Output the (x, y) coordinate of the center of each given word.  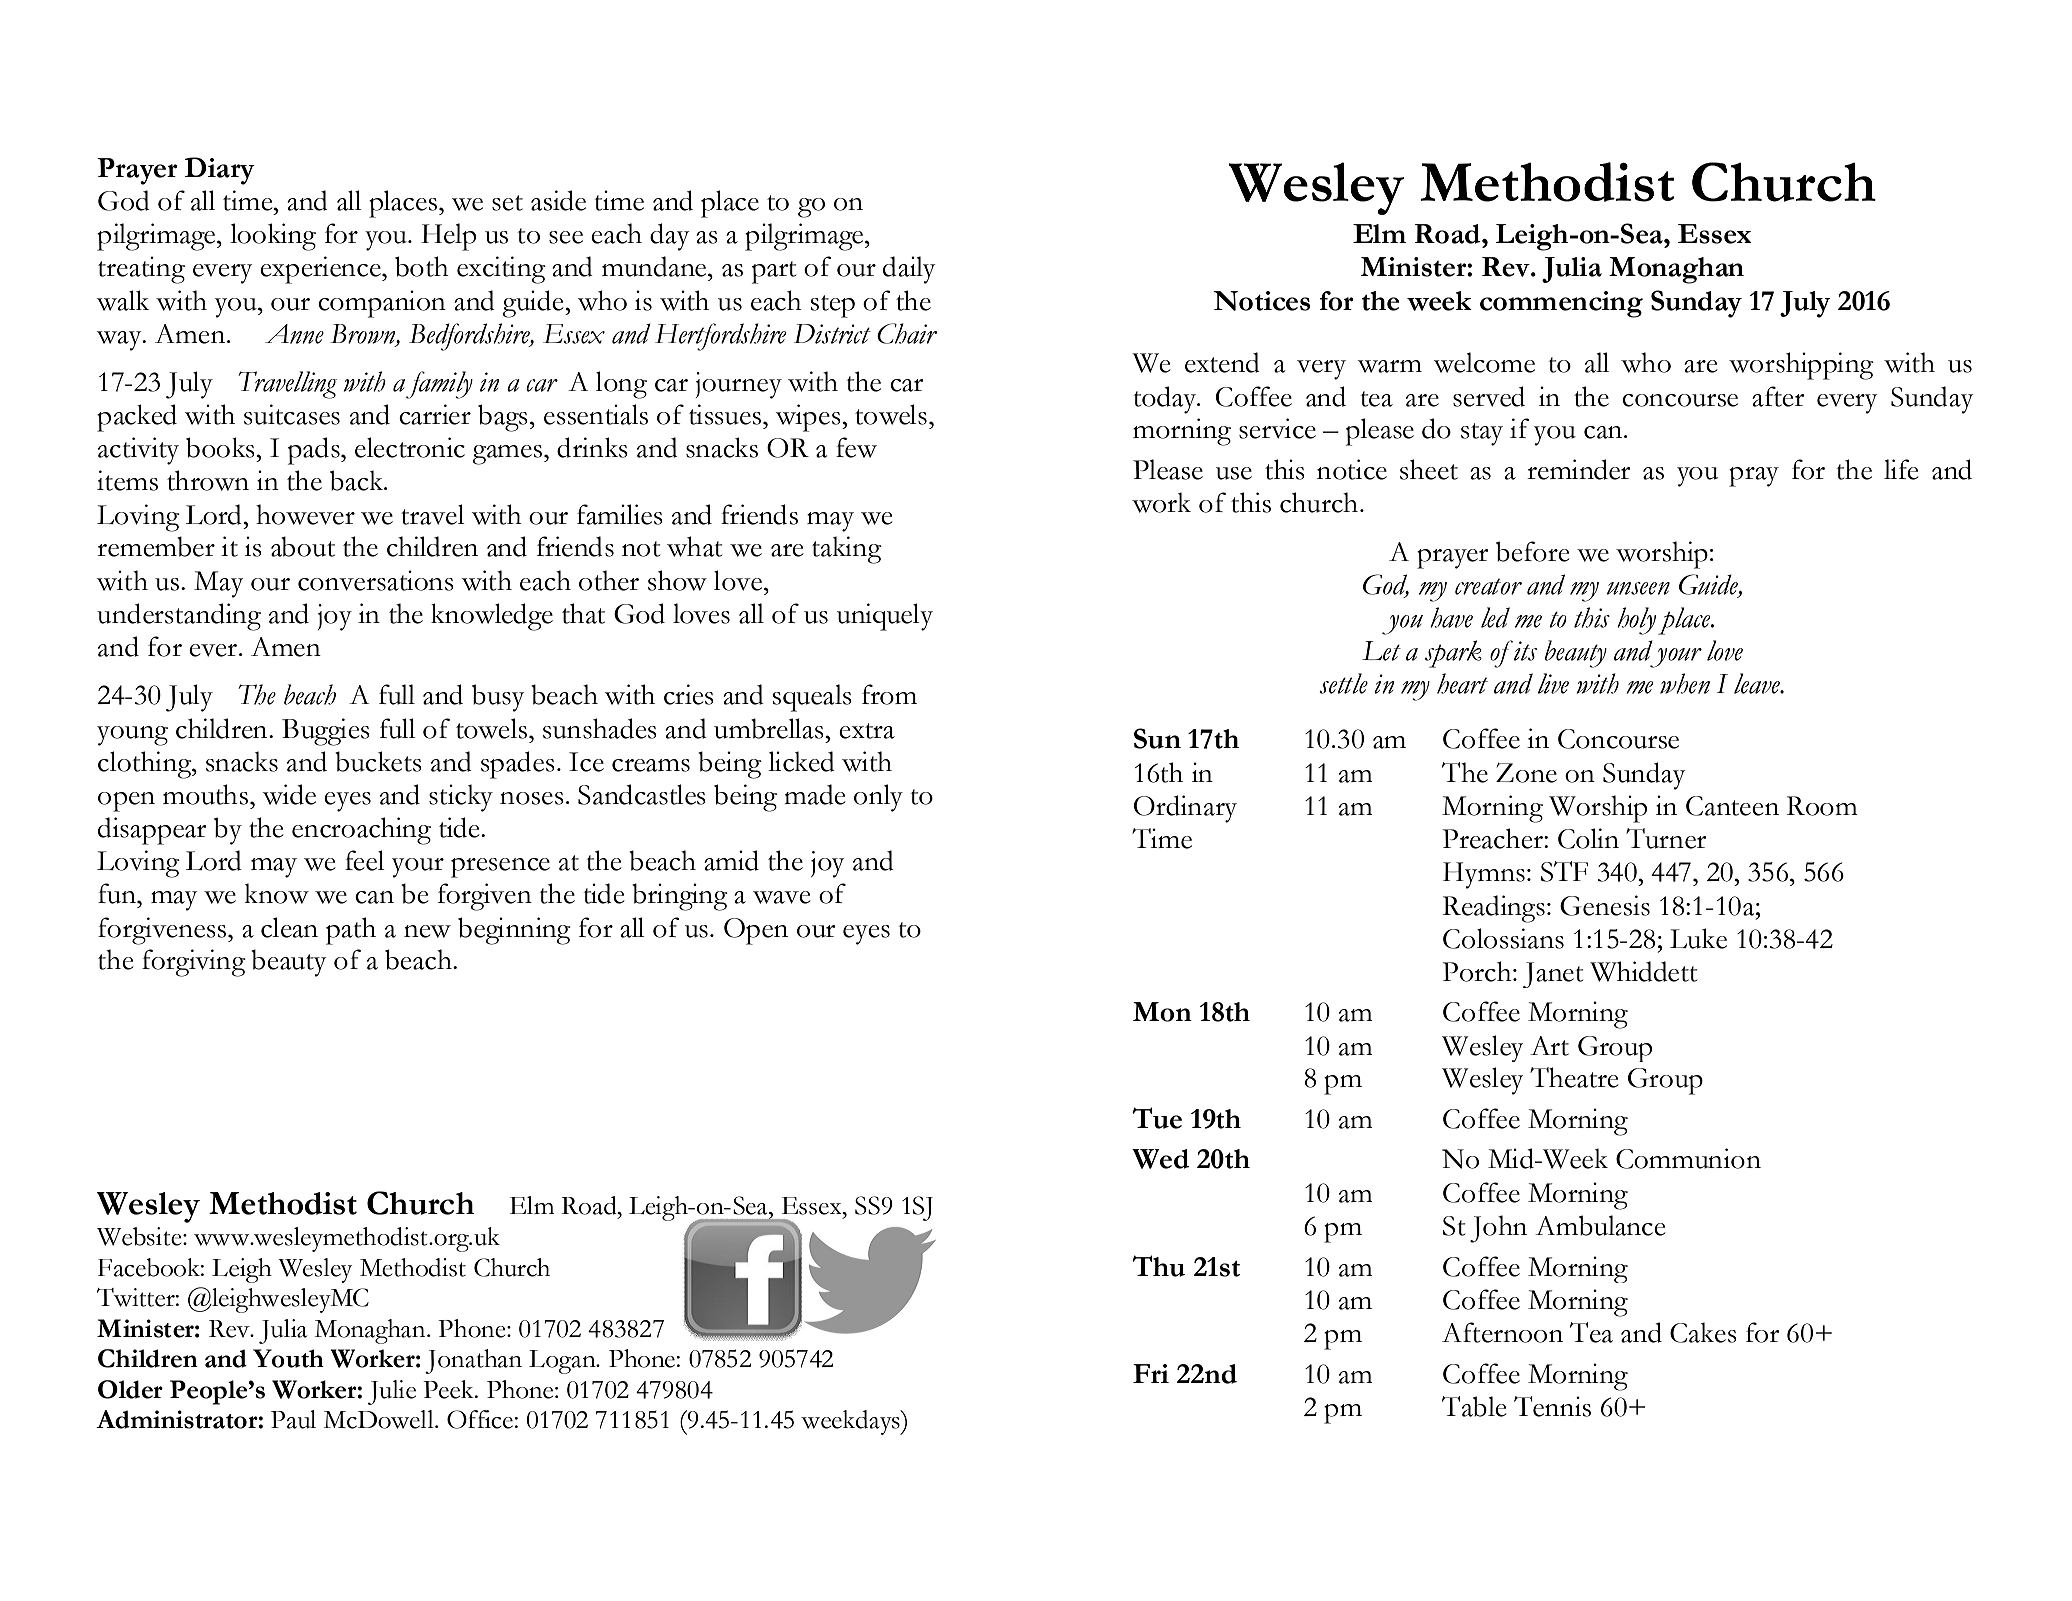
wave (782, 897)
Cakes (1703, 1333)
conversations (376, 580)
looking (273, 237)
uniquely (885, 617)
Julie (392, 1392)
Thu (1158, 1266)
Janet (1553, 975)
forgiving (194, 963)
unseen (1638, 588)
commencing (1561, 304)
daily (909, 270)
